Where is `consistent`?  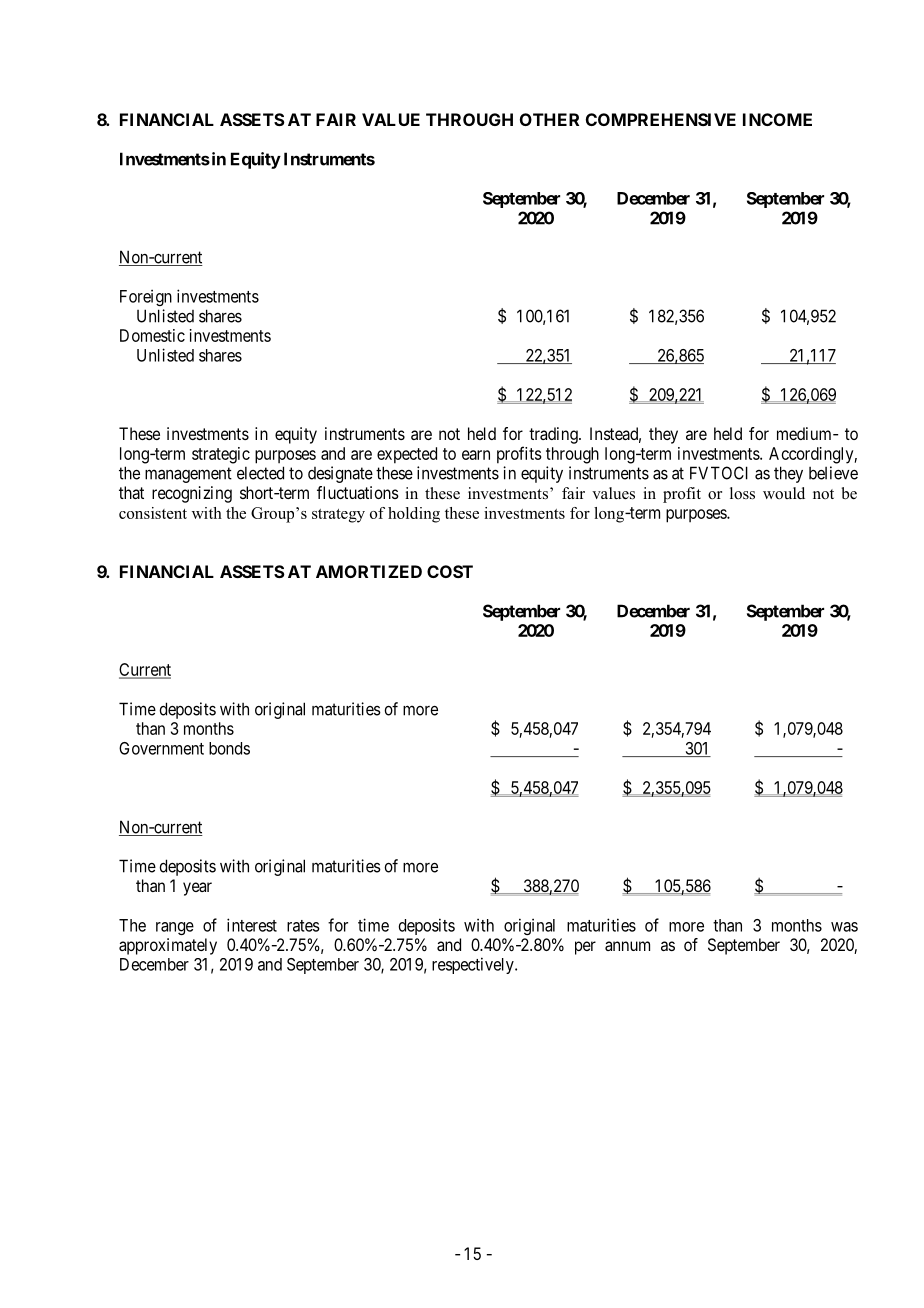 consistent is located at coordinates (153, 513).
